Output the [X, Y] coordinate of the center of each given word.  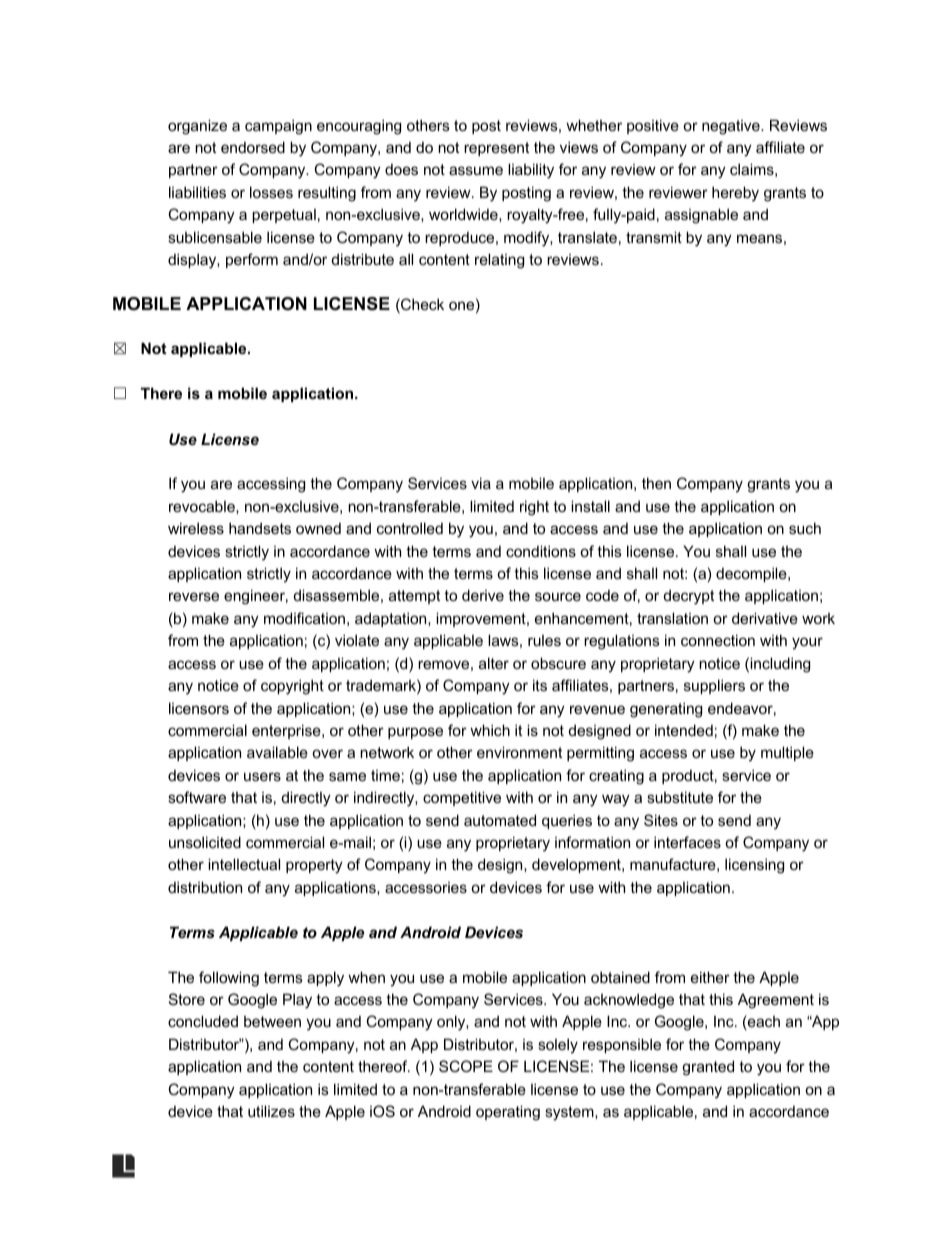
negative [732, 127]
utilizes [271, 1111]
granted [708, 1068]
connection [718, 640]
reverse [194, 596]
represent [496, 149]
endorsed [253, 147]
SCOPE [466, 1066]
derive [483, 595]
